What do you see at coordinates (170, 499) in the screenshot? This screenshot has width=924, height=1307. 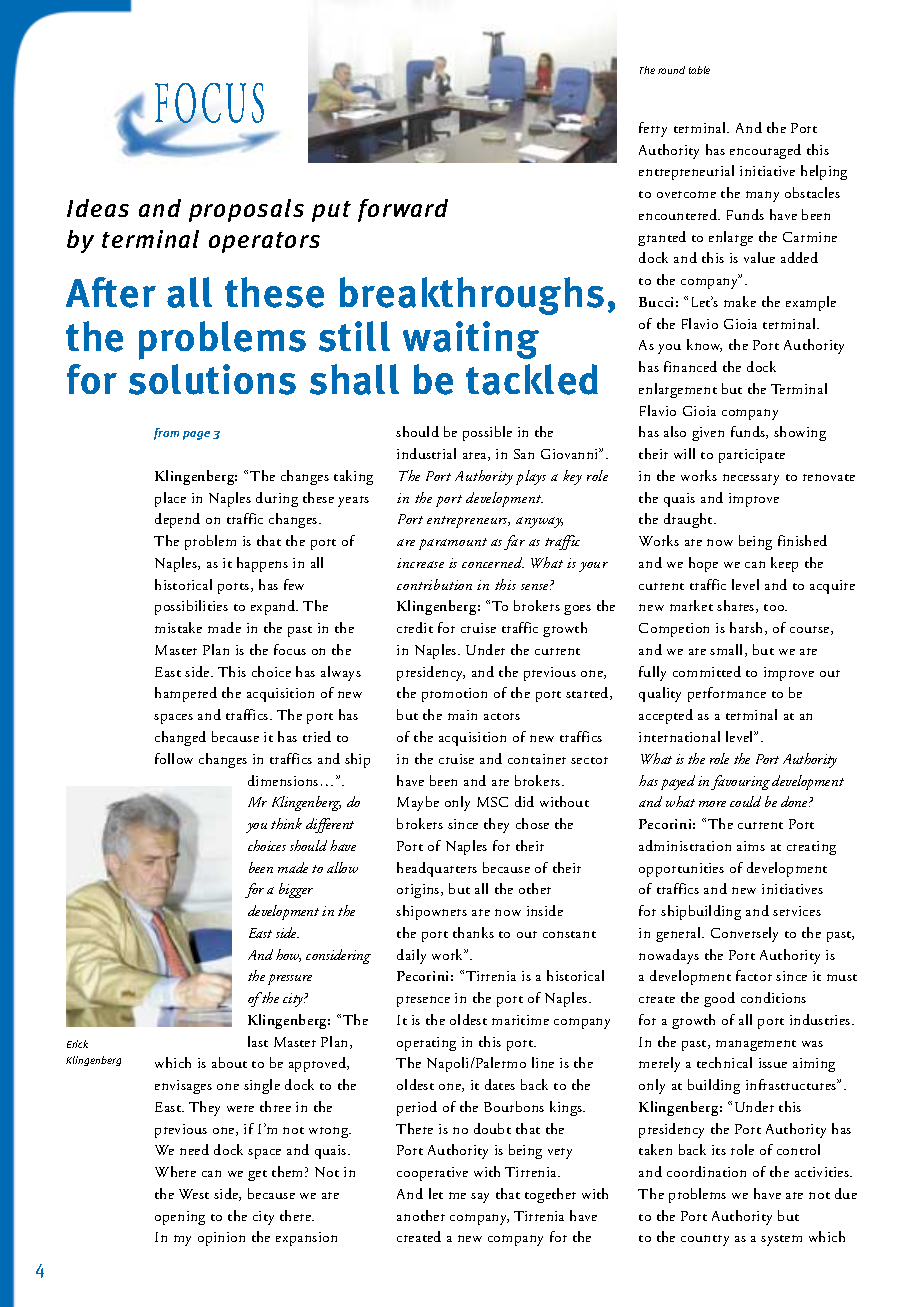 I see `place` at bounding box center [170, 499].
